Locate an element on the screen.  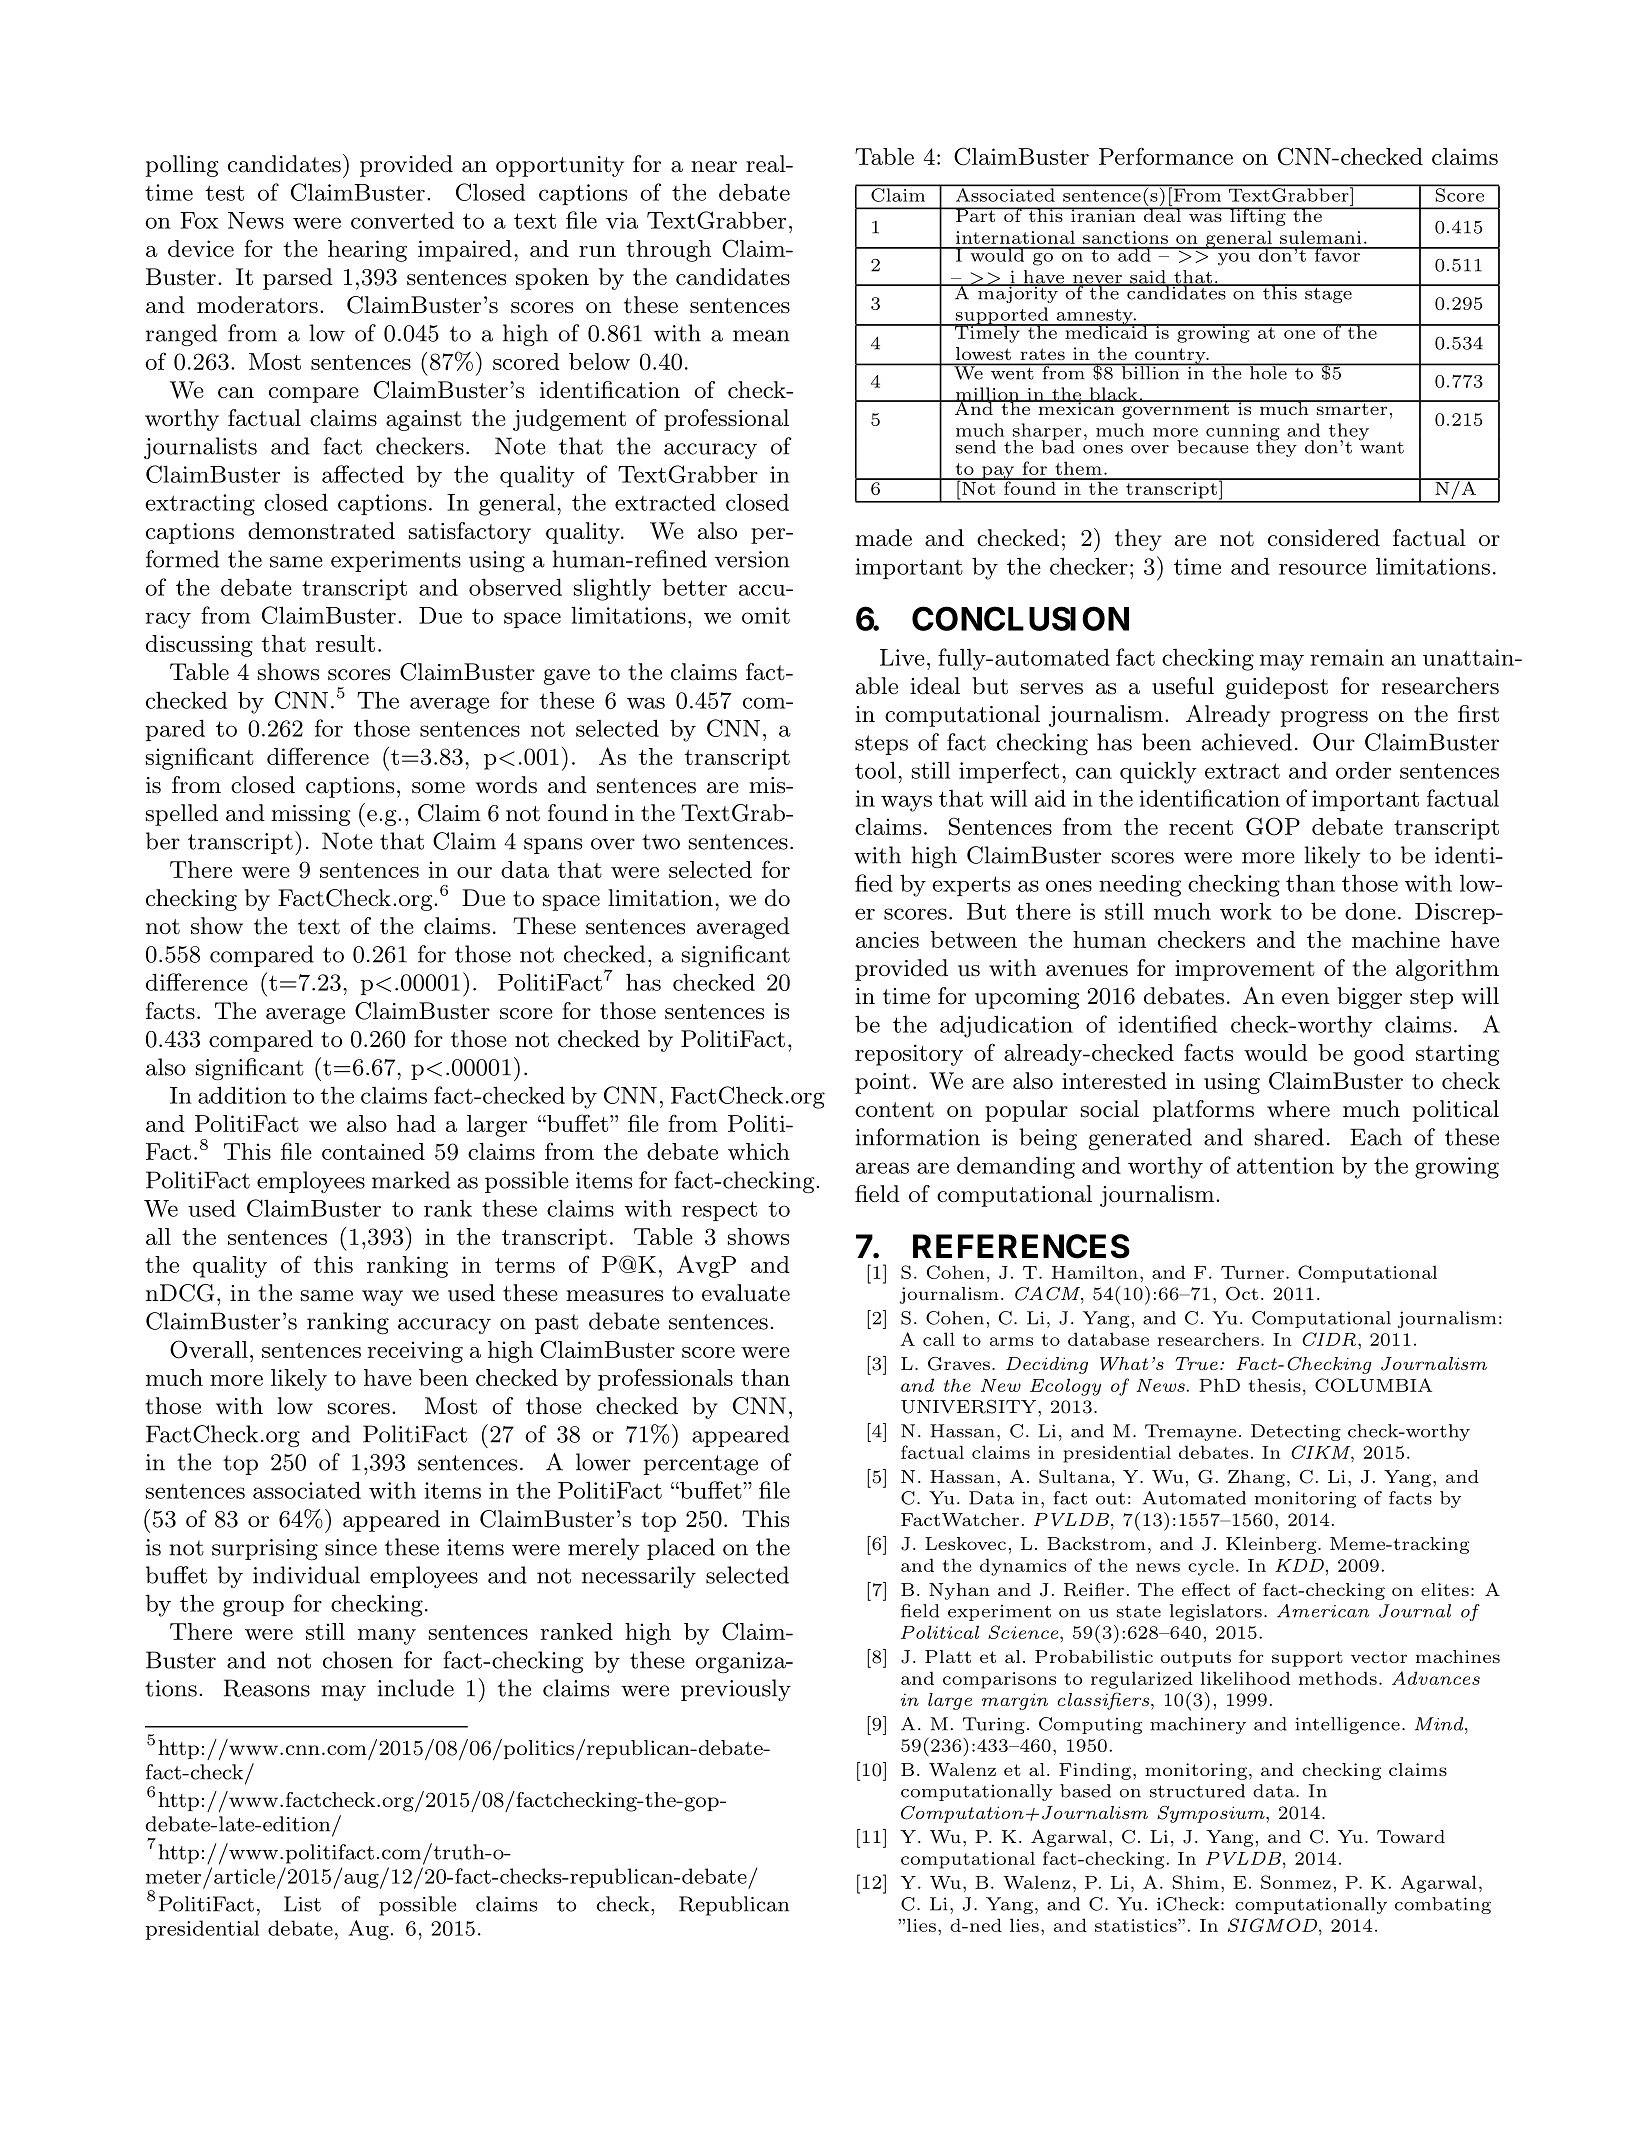
converted is located at coordinates (402, 220).
